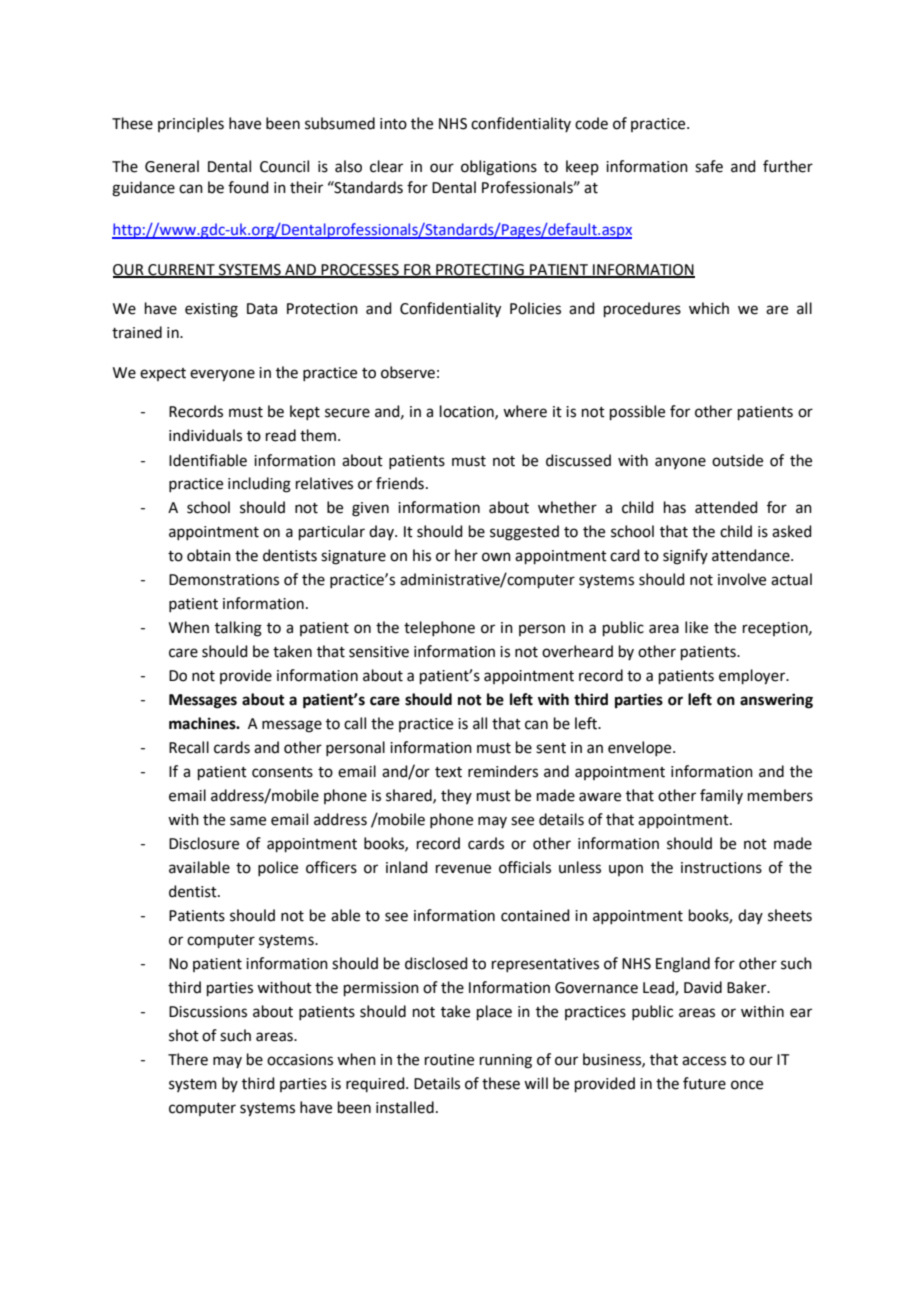 This document has width=924, height=1308. I want to click on principles, so click(191, 124).
